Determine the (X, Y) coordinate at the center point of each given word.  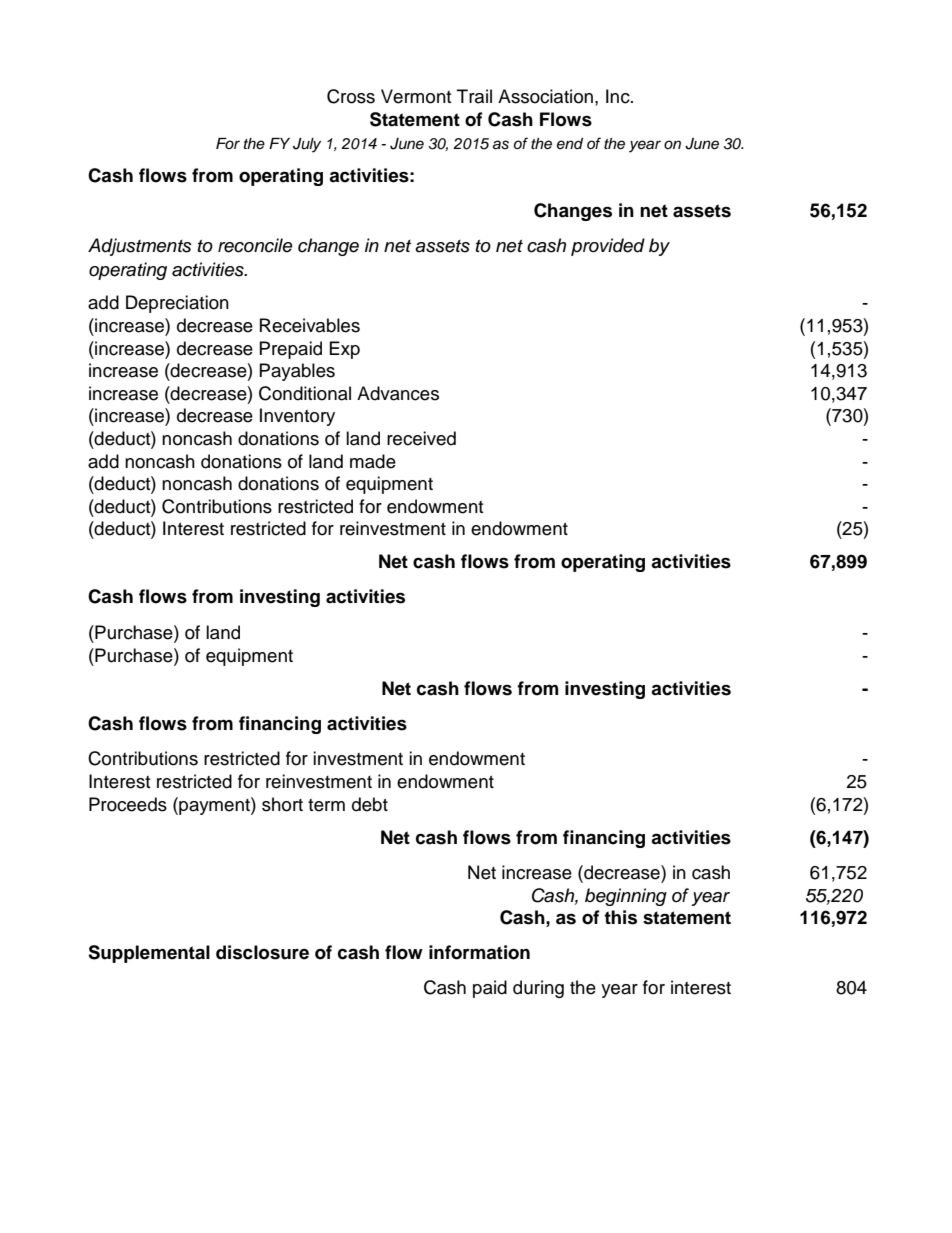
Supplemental (149, 954)
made (373, 461)
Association (545, 96)
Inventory (297, 417)
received (421, 438)
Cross (351, 96)
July (307, 145)
